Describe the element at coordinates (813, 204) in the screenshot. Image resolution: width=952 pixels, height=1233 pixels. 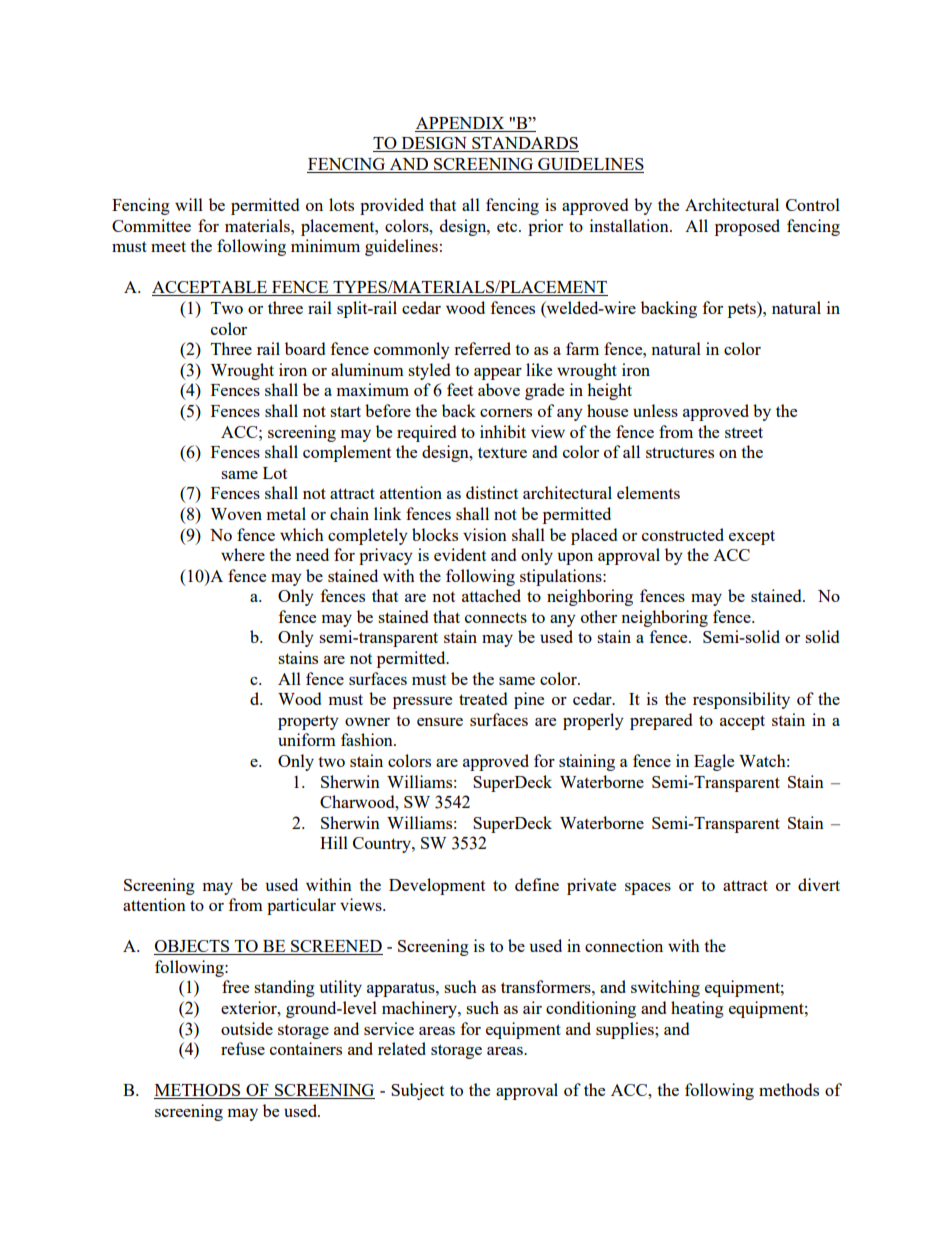
I see `Control` at that location.
